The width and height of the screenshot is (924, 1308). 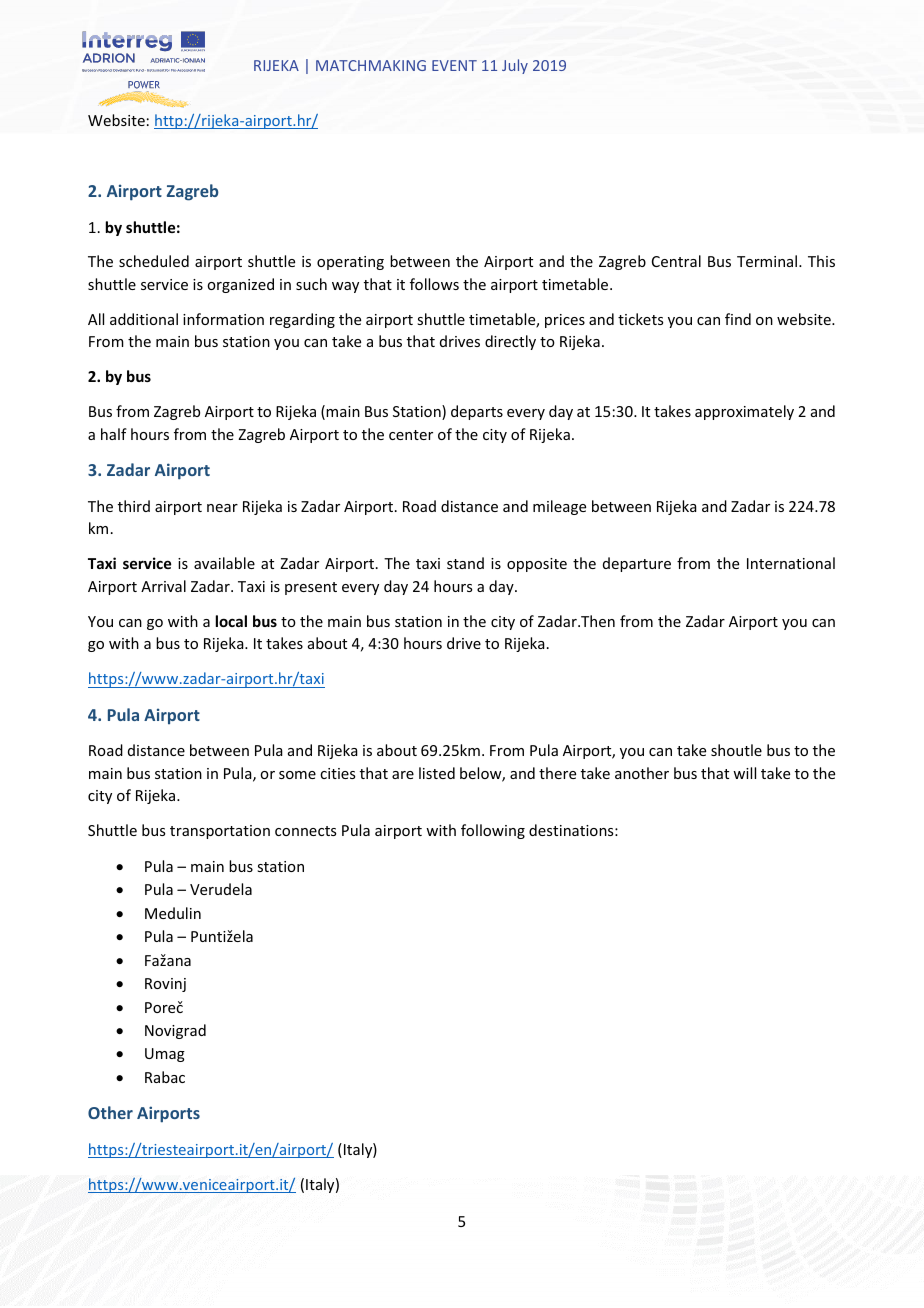 What do you see at coordinates (493, 831) in the screenshot?
I see `following` at bounding box center [493, 831].
